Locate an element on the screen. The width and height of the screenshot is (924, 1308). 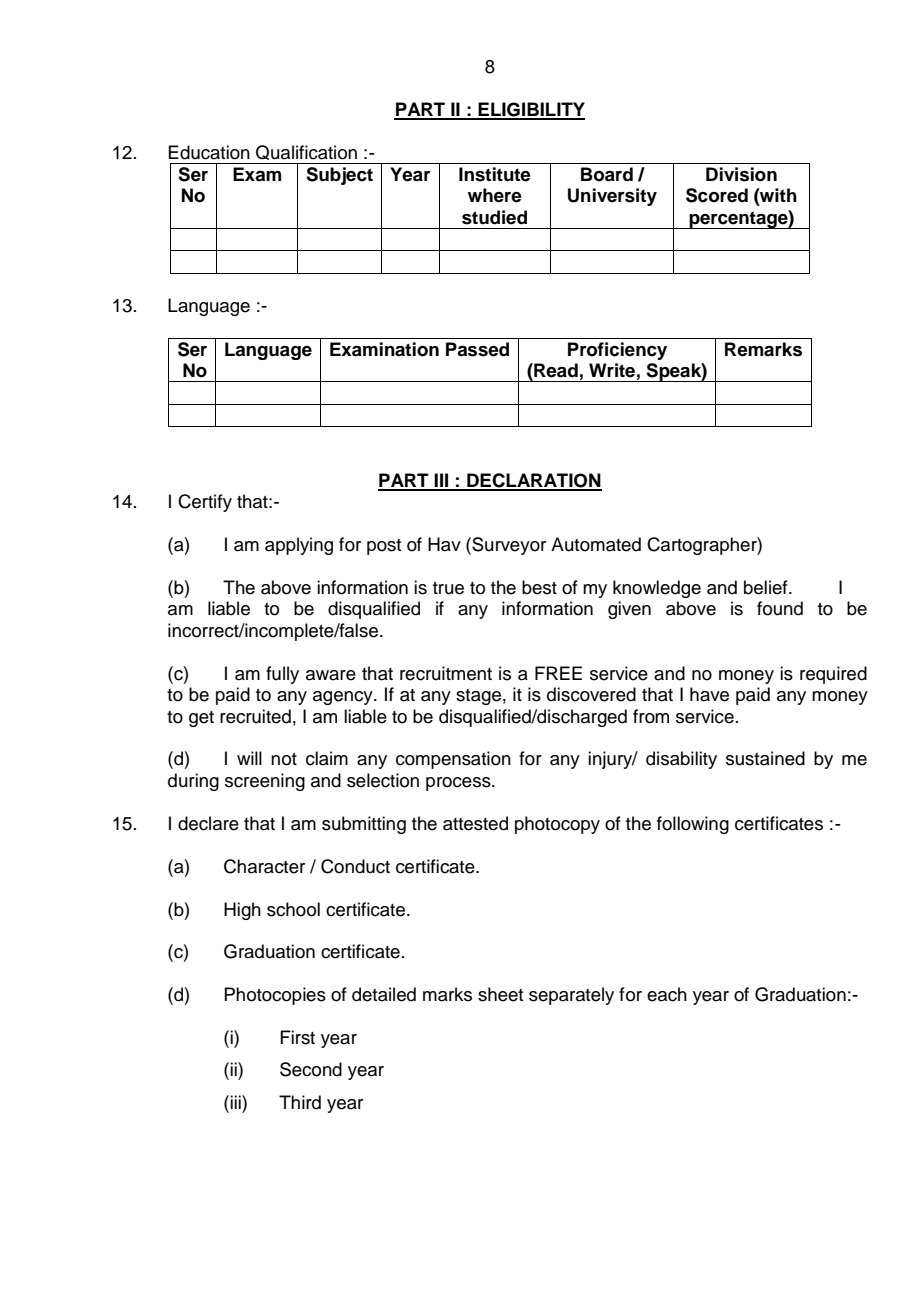
best is located at coordinates (539, 587).
